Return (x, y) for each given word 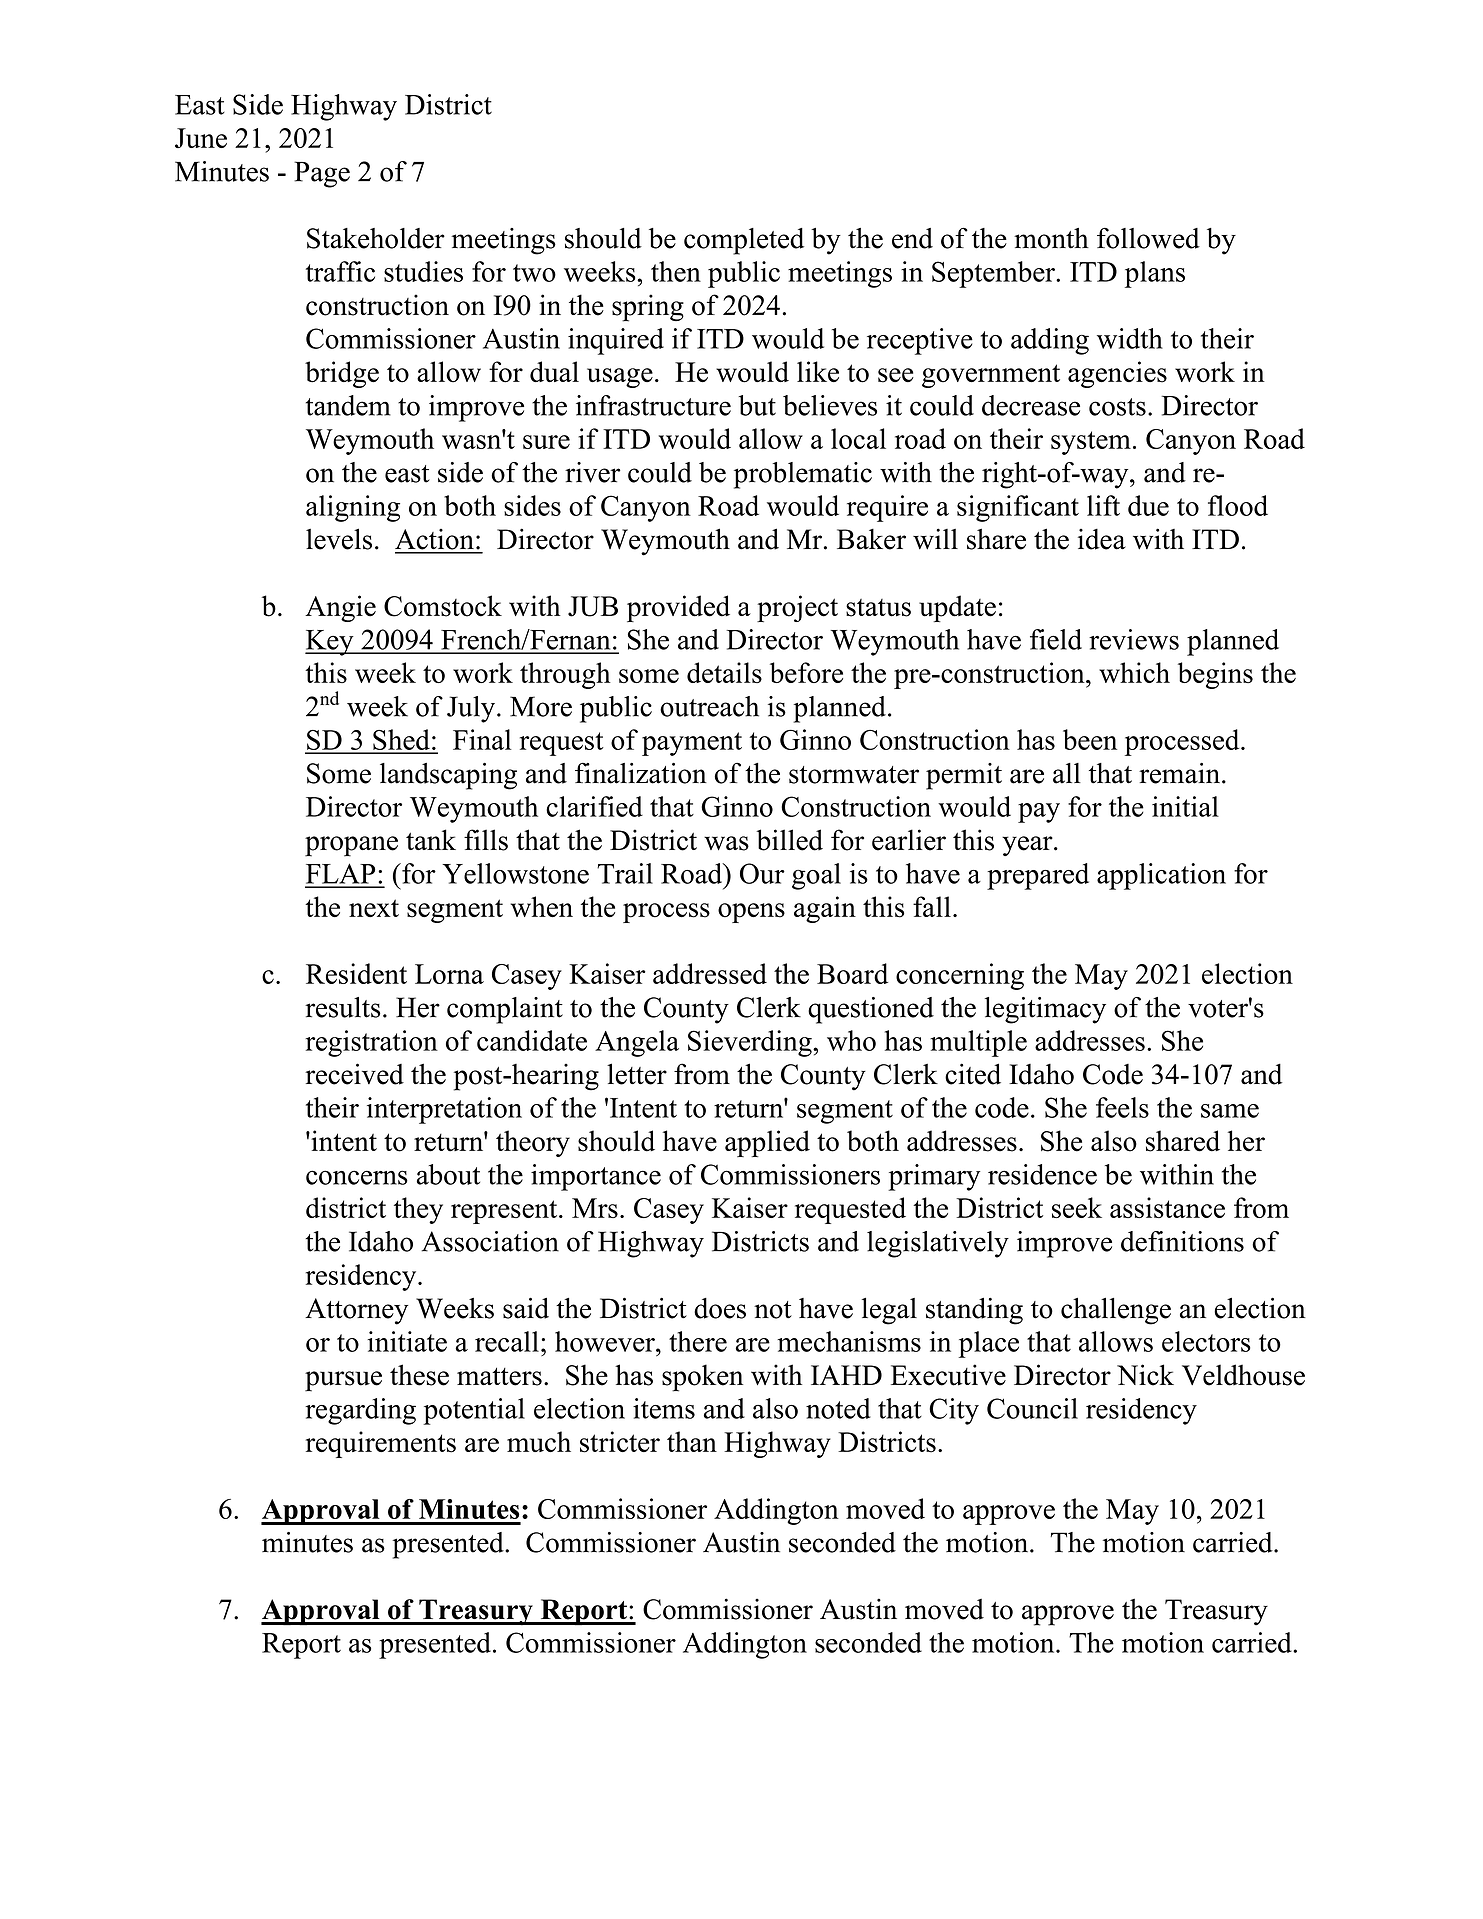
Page (322, 174)
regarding (360, 1411)
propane (351, 846)
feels (1122, 1107)
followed (1148, 238)
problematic (803, 475)
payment (692, 744)
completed (744, 241)
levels (339, 539)
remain (1179, 773)
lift (1103, 505)
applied (767, 1143)
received (354, 1074)
